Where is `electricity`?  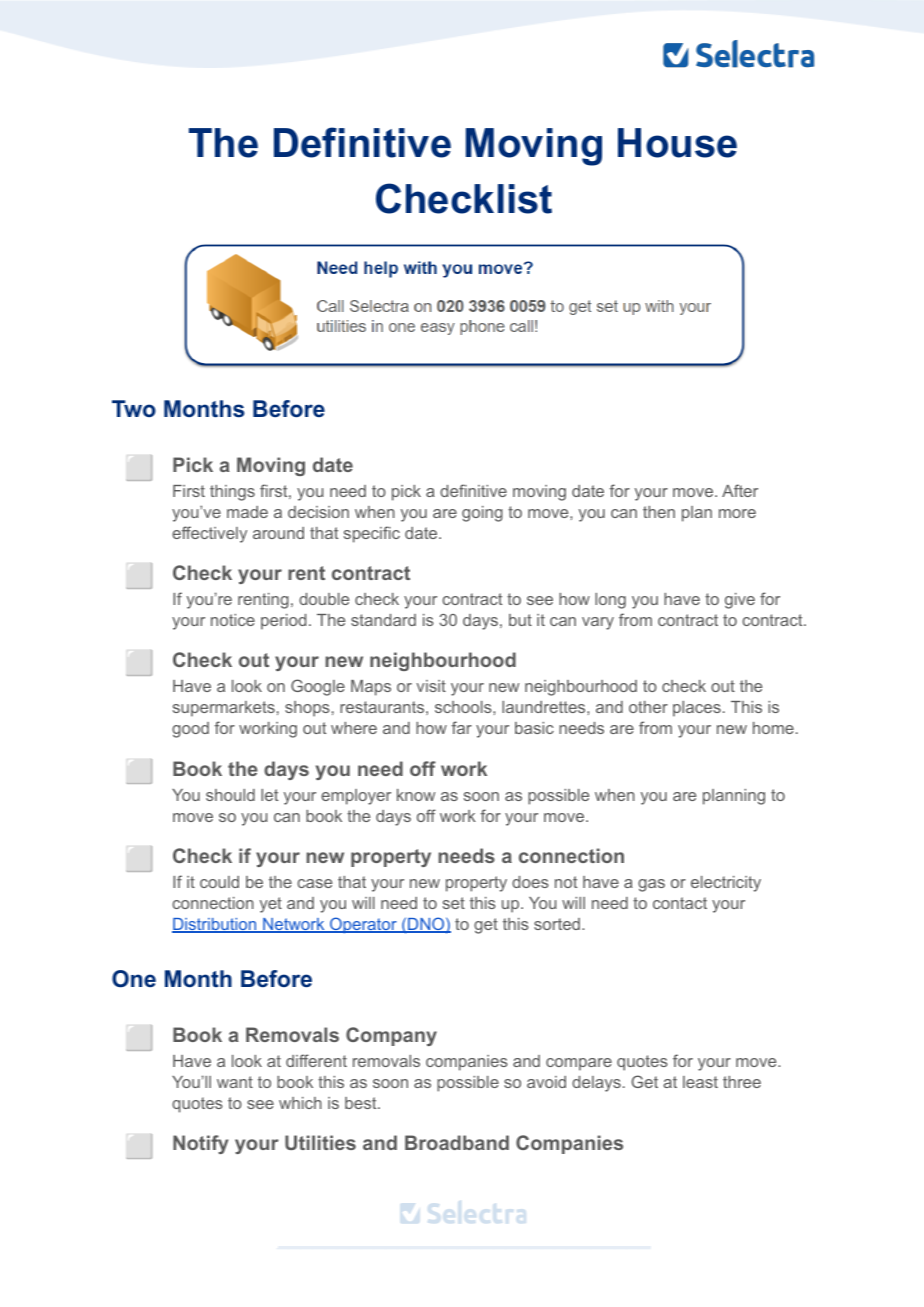 electricity is located at coordinates (726, 884).
